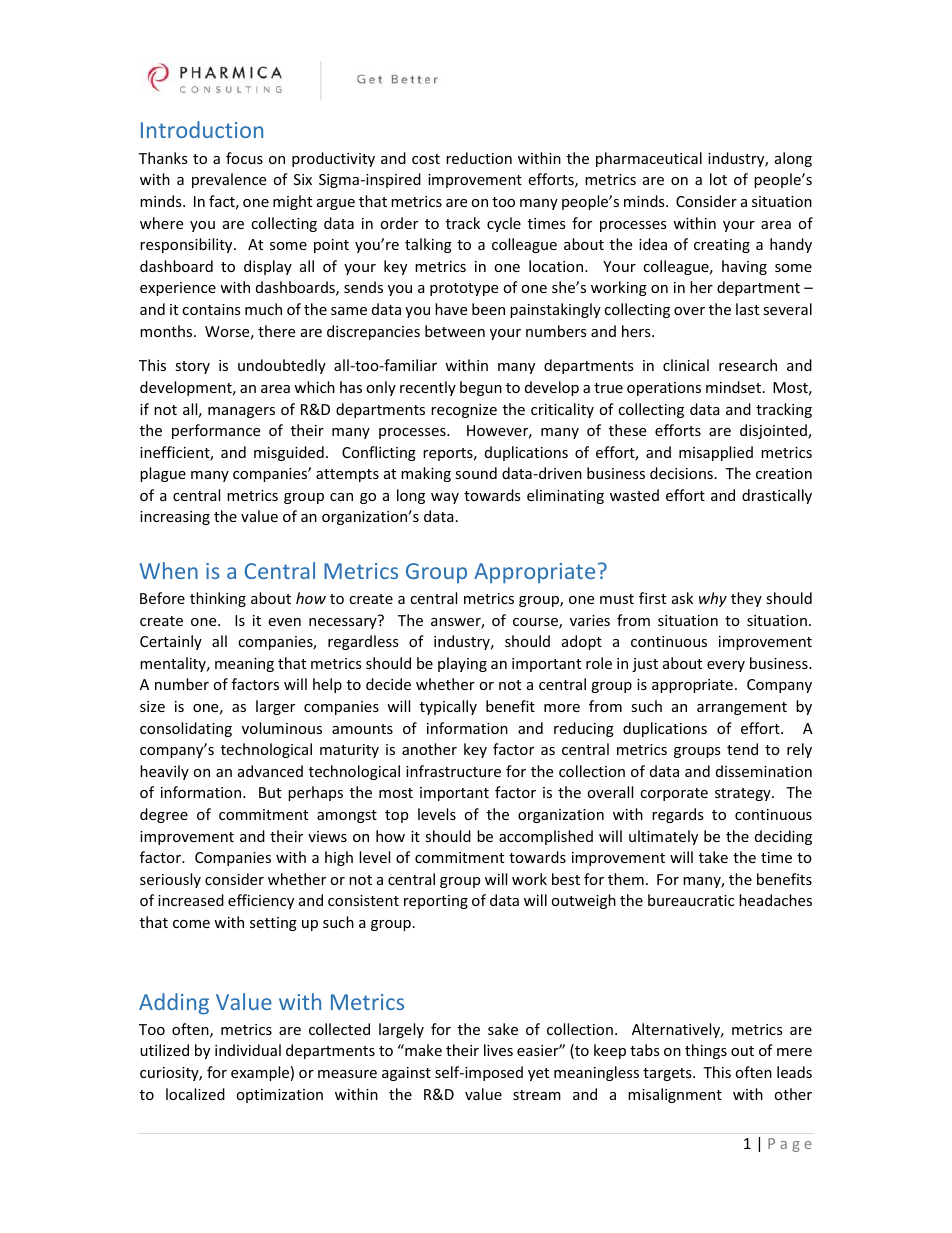 The width and height of the document is (952, 1233). What do you see at coordinates (248, 1050) in the document?
I see `individual` at bounding box center [248, 1050].
